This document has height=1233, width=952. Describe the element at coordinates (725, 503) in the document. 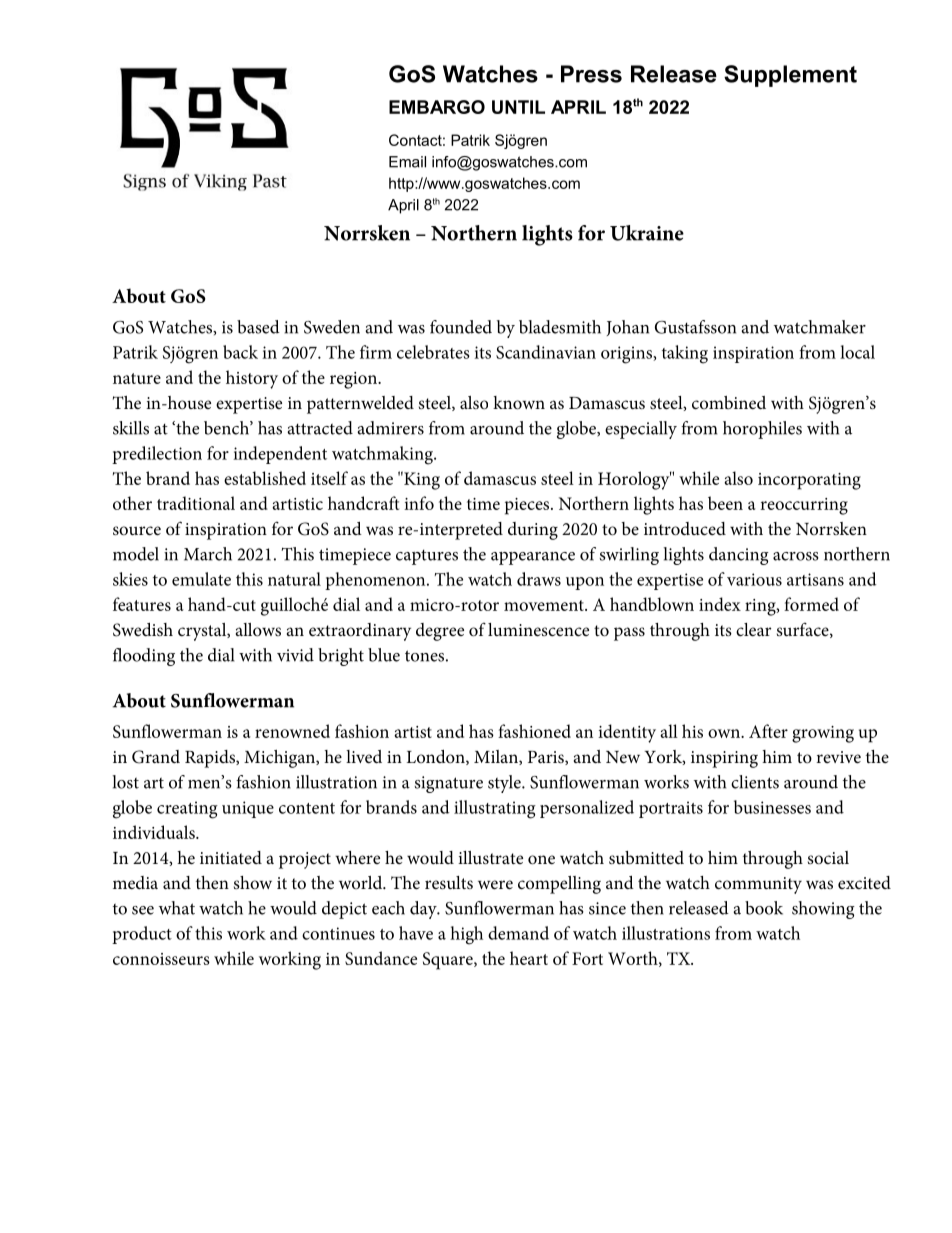

I see `been` at that location.
